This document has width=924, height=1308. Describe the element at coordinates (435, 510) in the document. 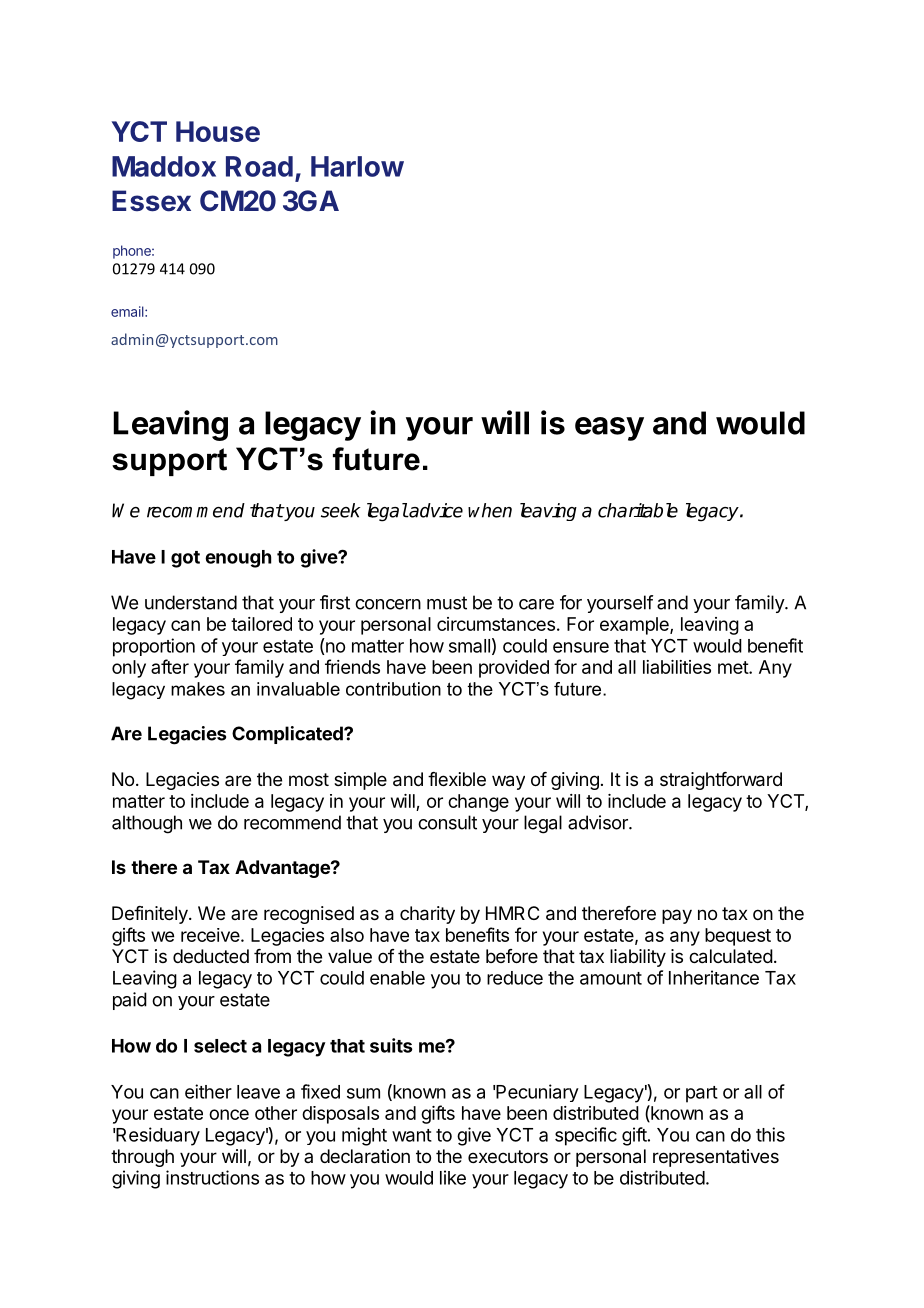

I see `advice` at that location.
